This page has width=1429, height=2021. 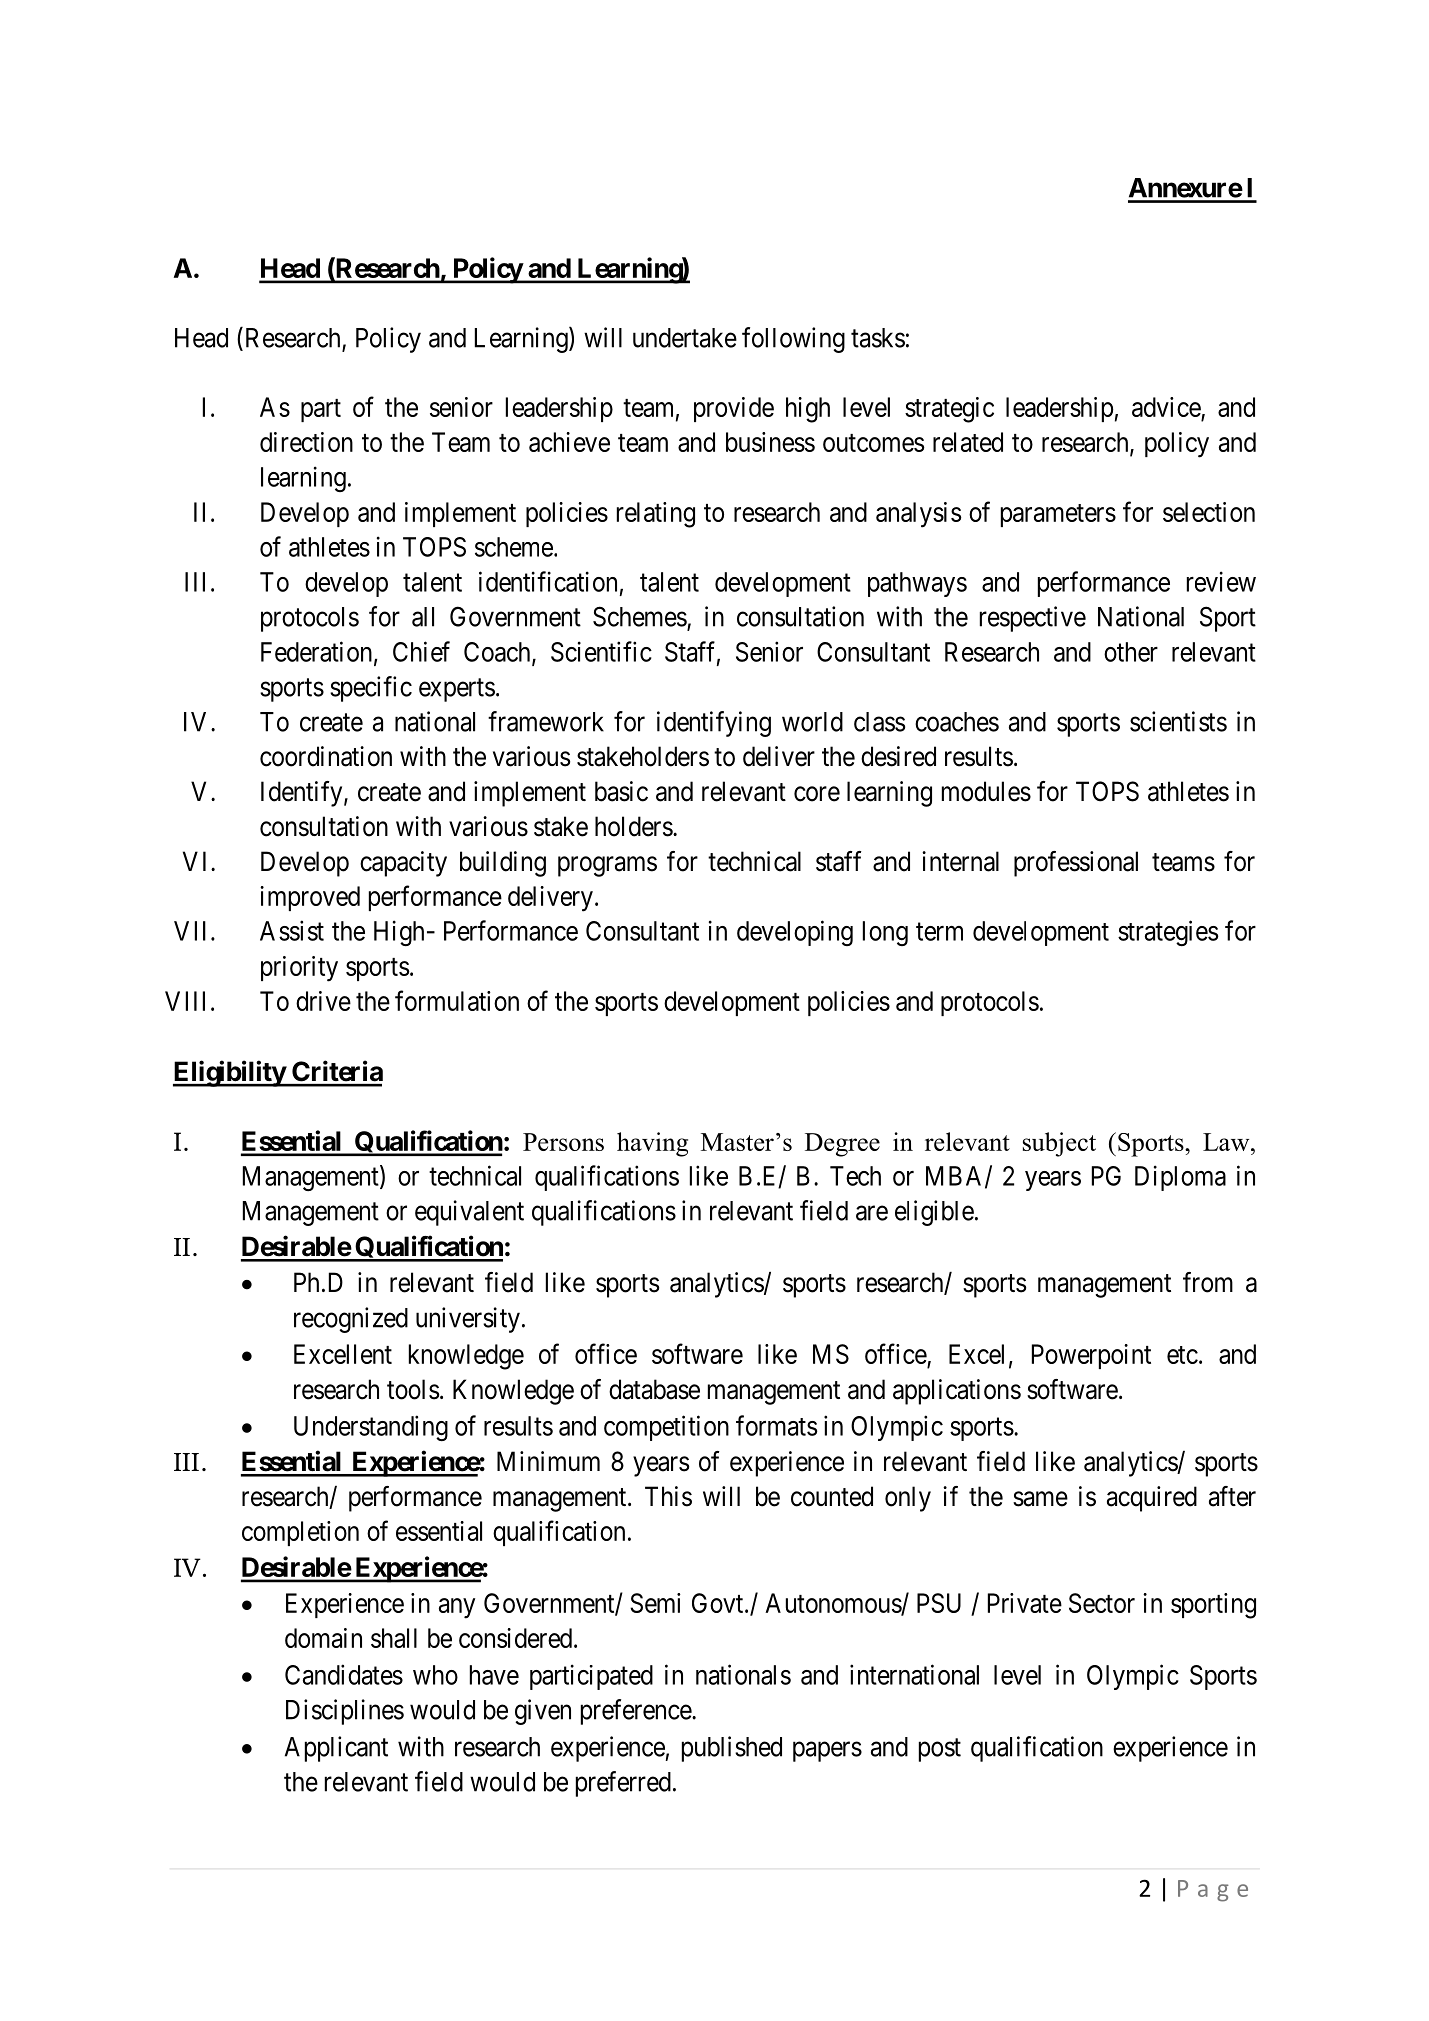 I want to click on recognized, so click(x=351, y=1320).
